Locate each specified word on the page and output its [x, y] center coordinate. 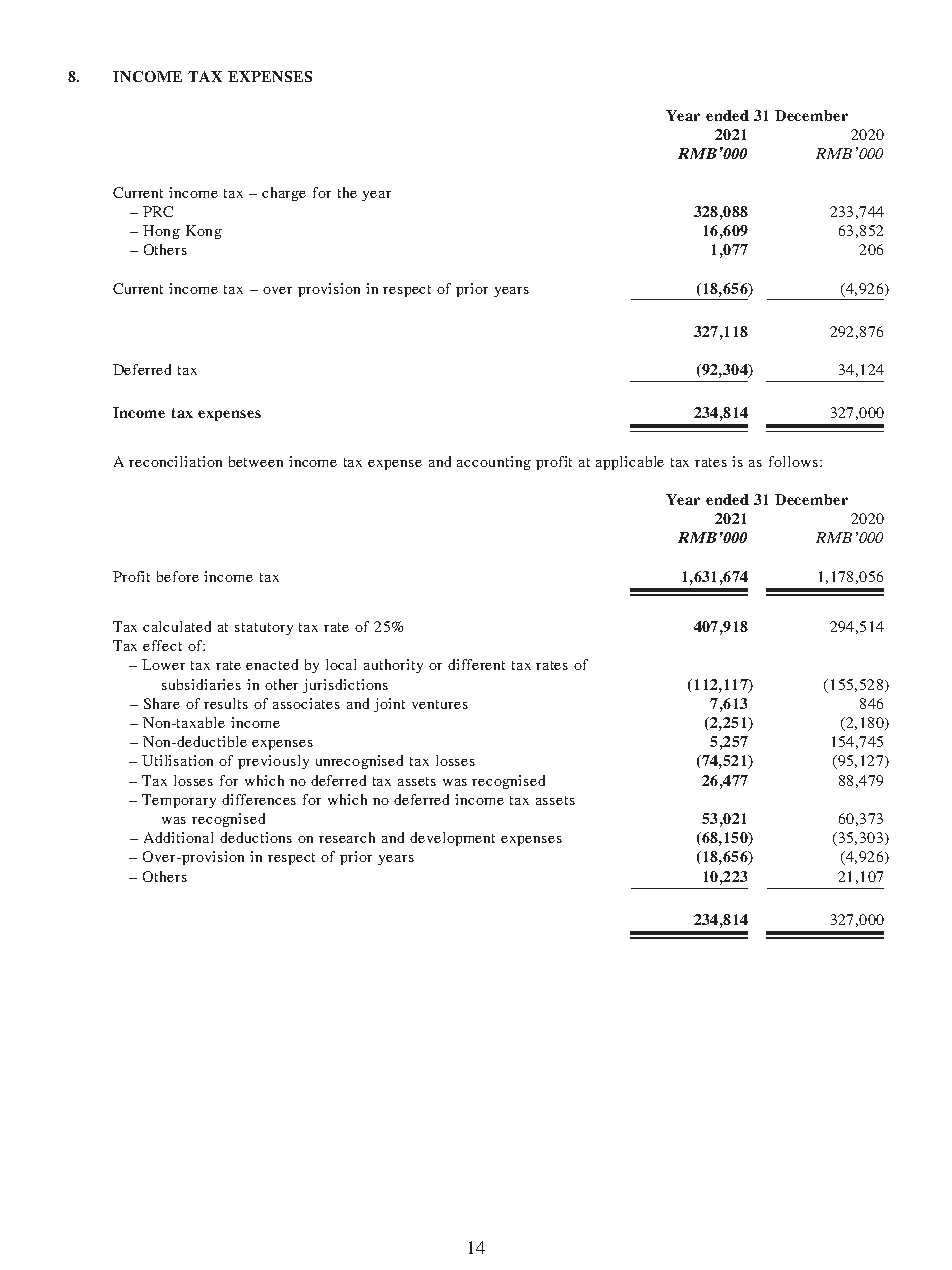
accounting [494, 463]
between [256, 461]
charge [284, 194]
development [452, 839]
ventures [440, 704]
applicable [630, 463]
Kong [204, 232]
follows [795, 461]
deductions [256, 837]
